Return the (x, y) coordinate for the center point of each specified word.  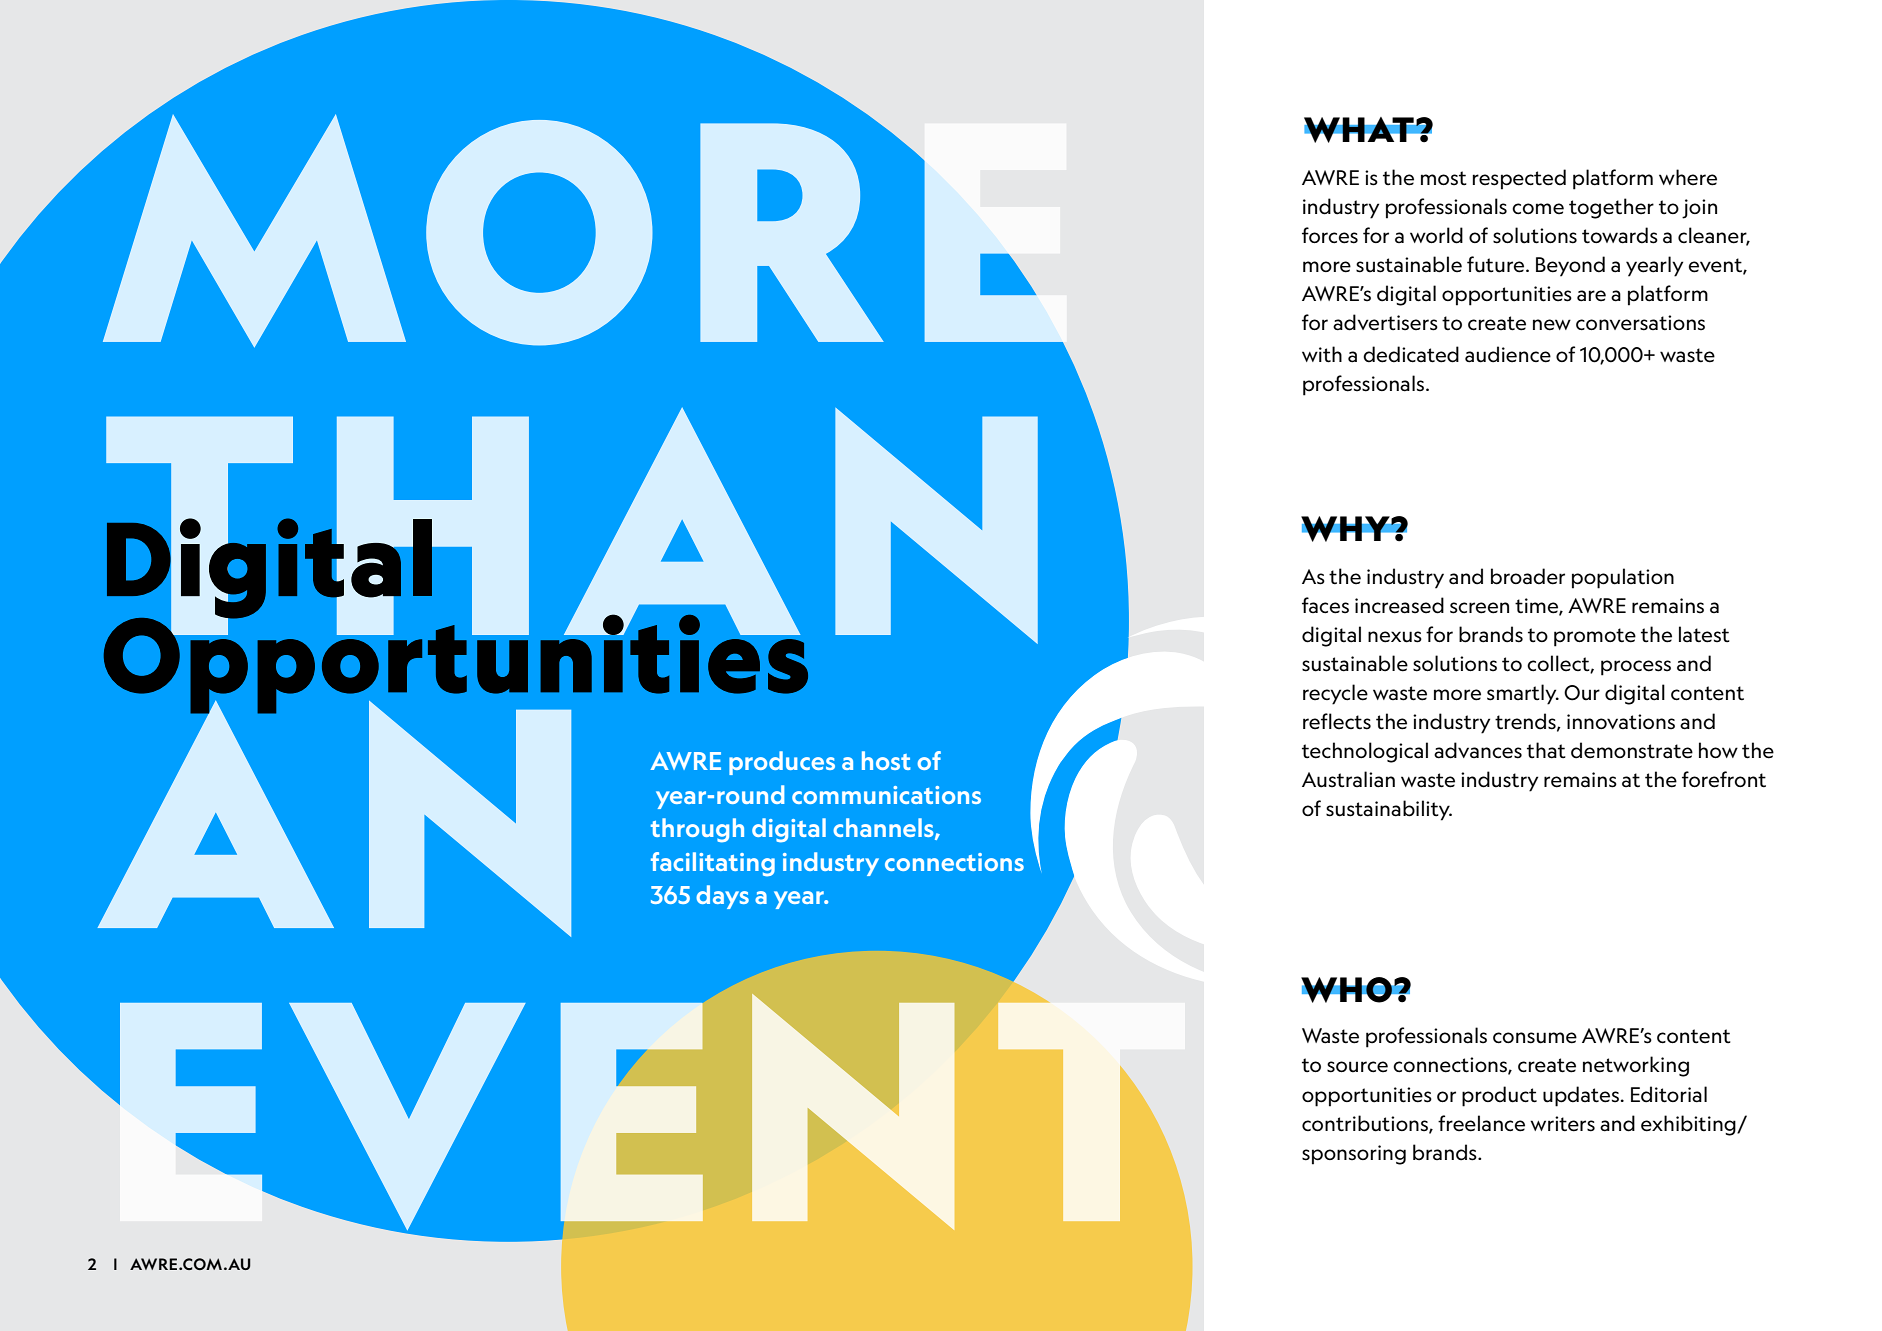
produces (782, 763)
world (1436, 235)
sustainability (1389, 810)
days (722, 897)
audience (1508, 354)
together (1611, 208)
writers (1562, 1124)
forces (1330, 235)
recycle (1335, 694)
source (1357, 1067)
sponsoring (1354, 1155)
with (1322, 354)
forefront (1724, 779)
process (1636, 668)
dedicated (1411, 354)
